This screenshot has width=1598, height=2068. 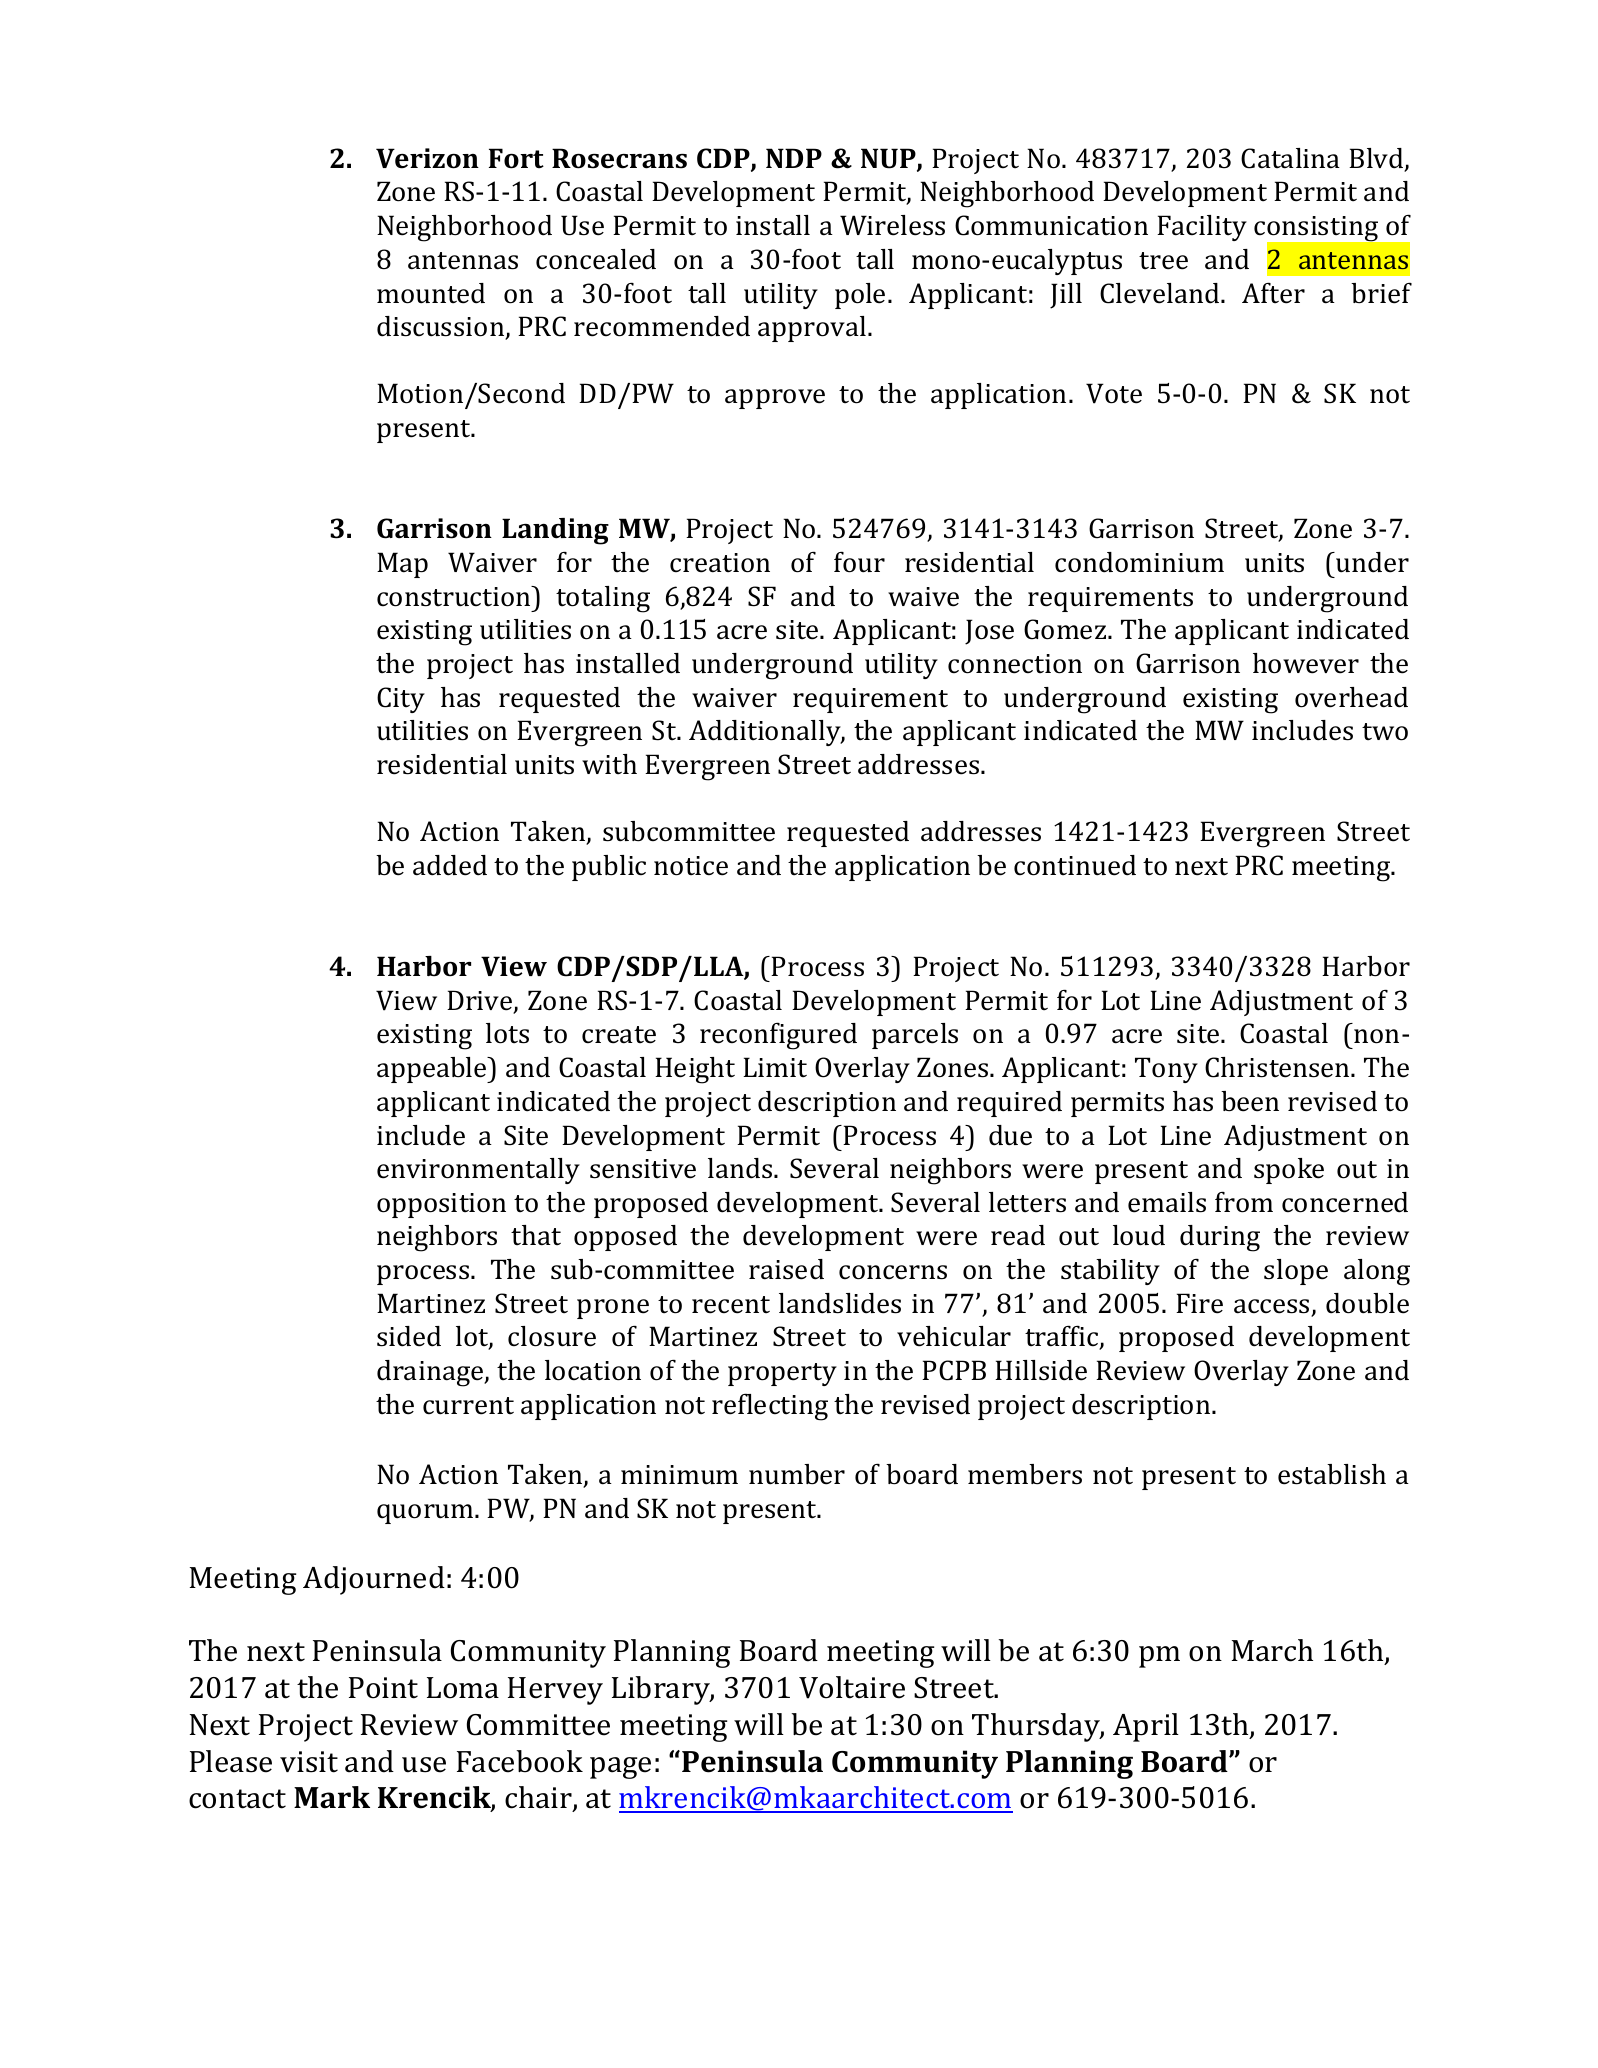 What do you see at coordinates (309, 1762) in the screenshot?
I see `visit` at bounding box center [309, 1762].
